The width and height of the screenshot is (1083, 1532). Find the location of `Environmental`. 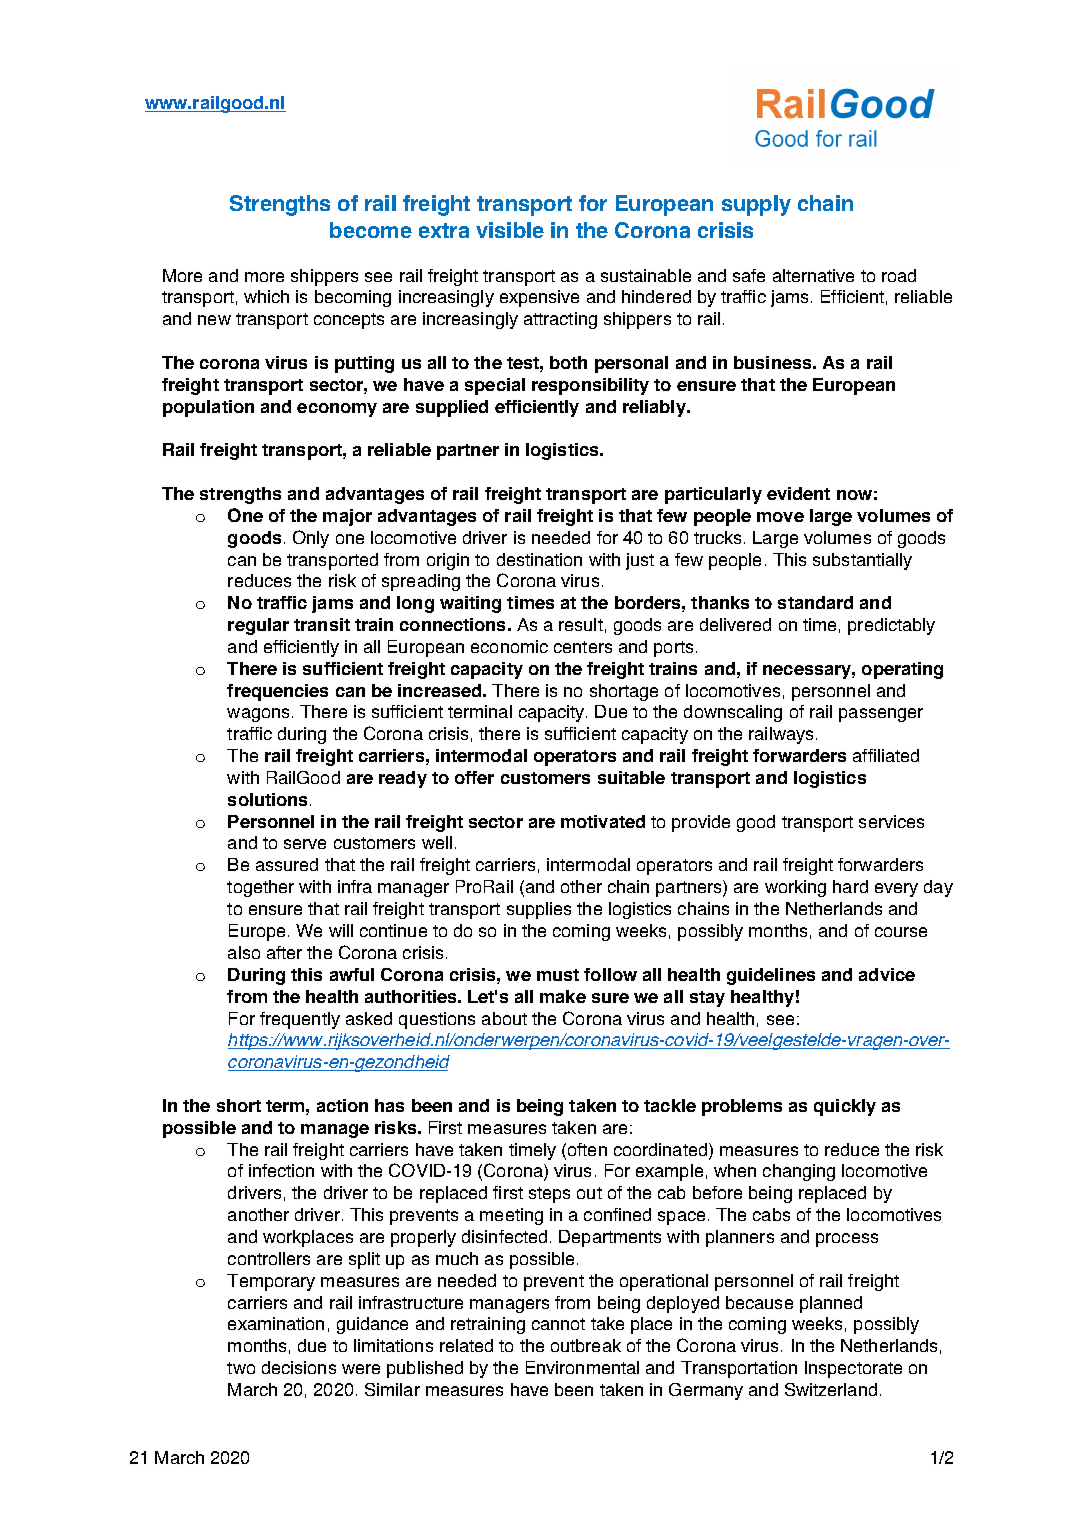

Environmental is located at coordinates (582, 1367).
